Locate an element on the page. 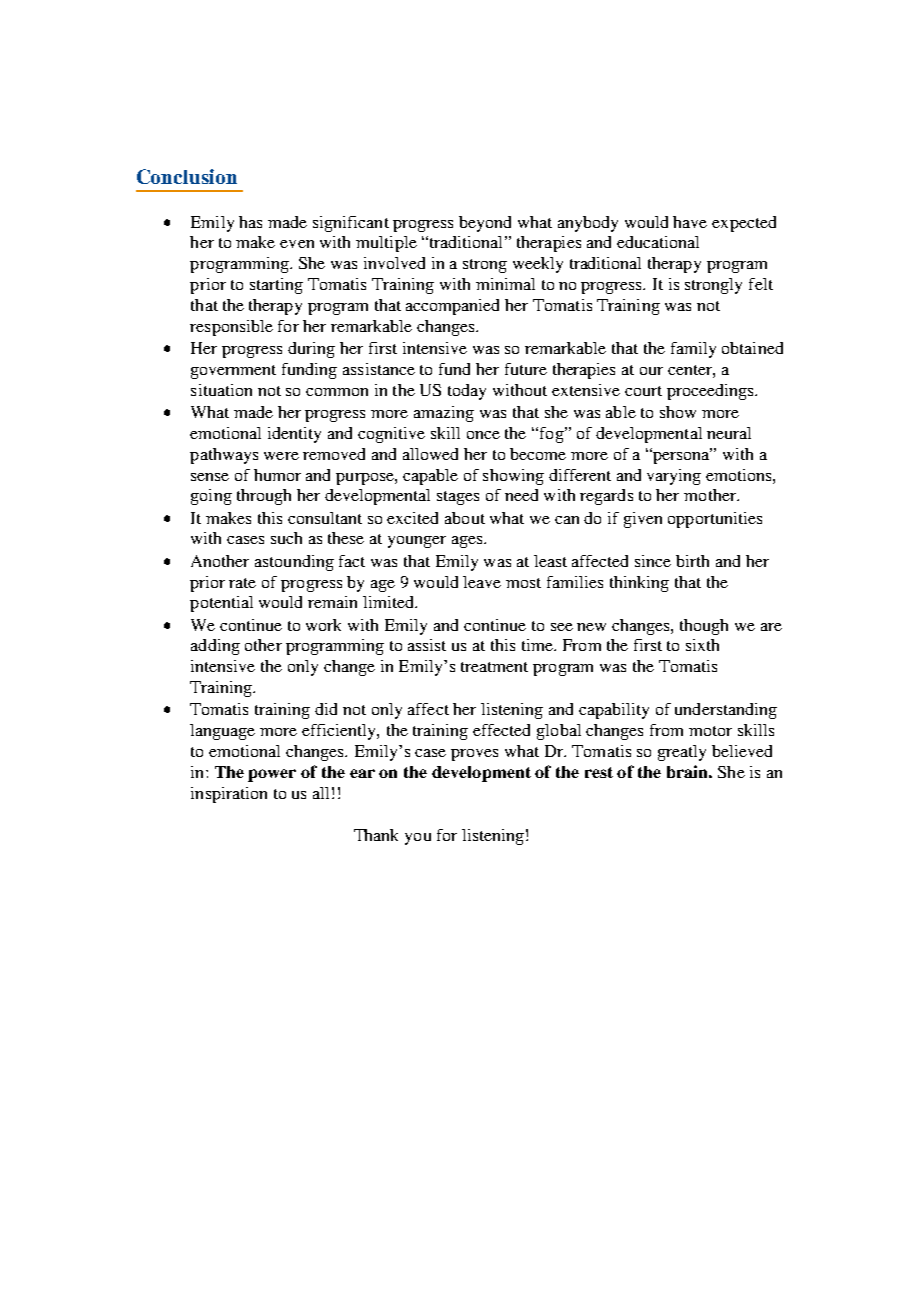  through is located at coordinates (264, 497).
